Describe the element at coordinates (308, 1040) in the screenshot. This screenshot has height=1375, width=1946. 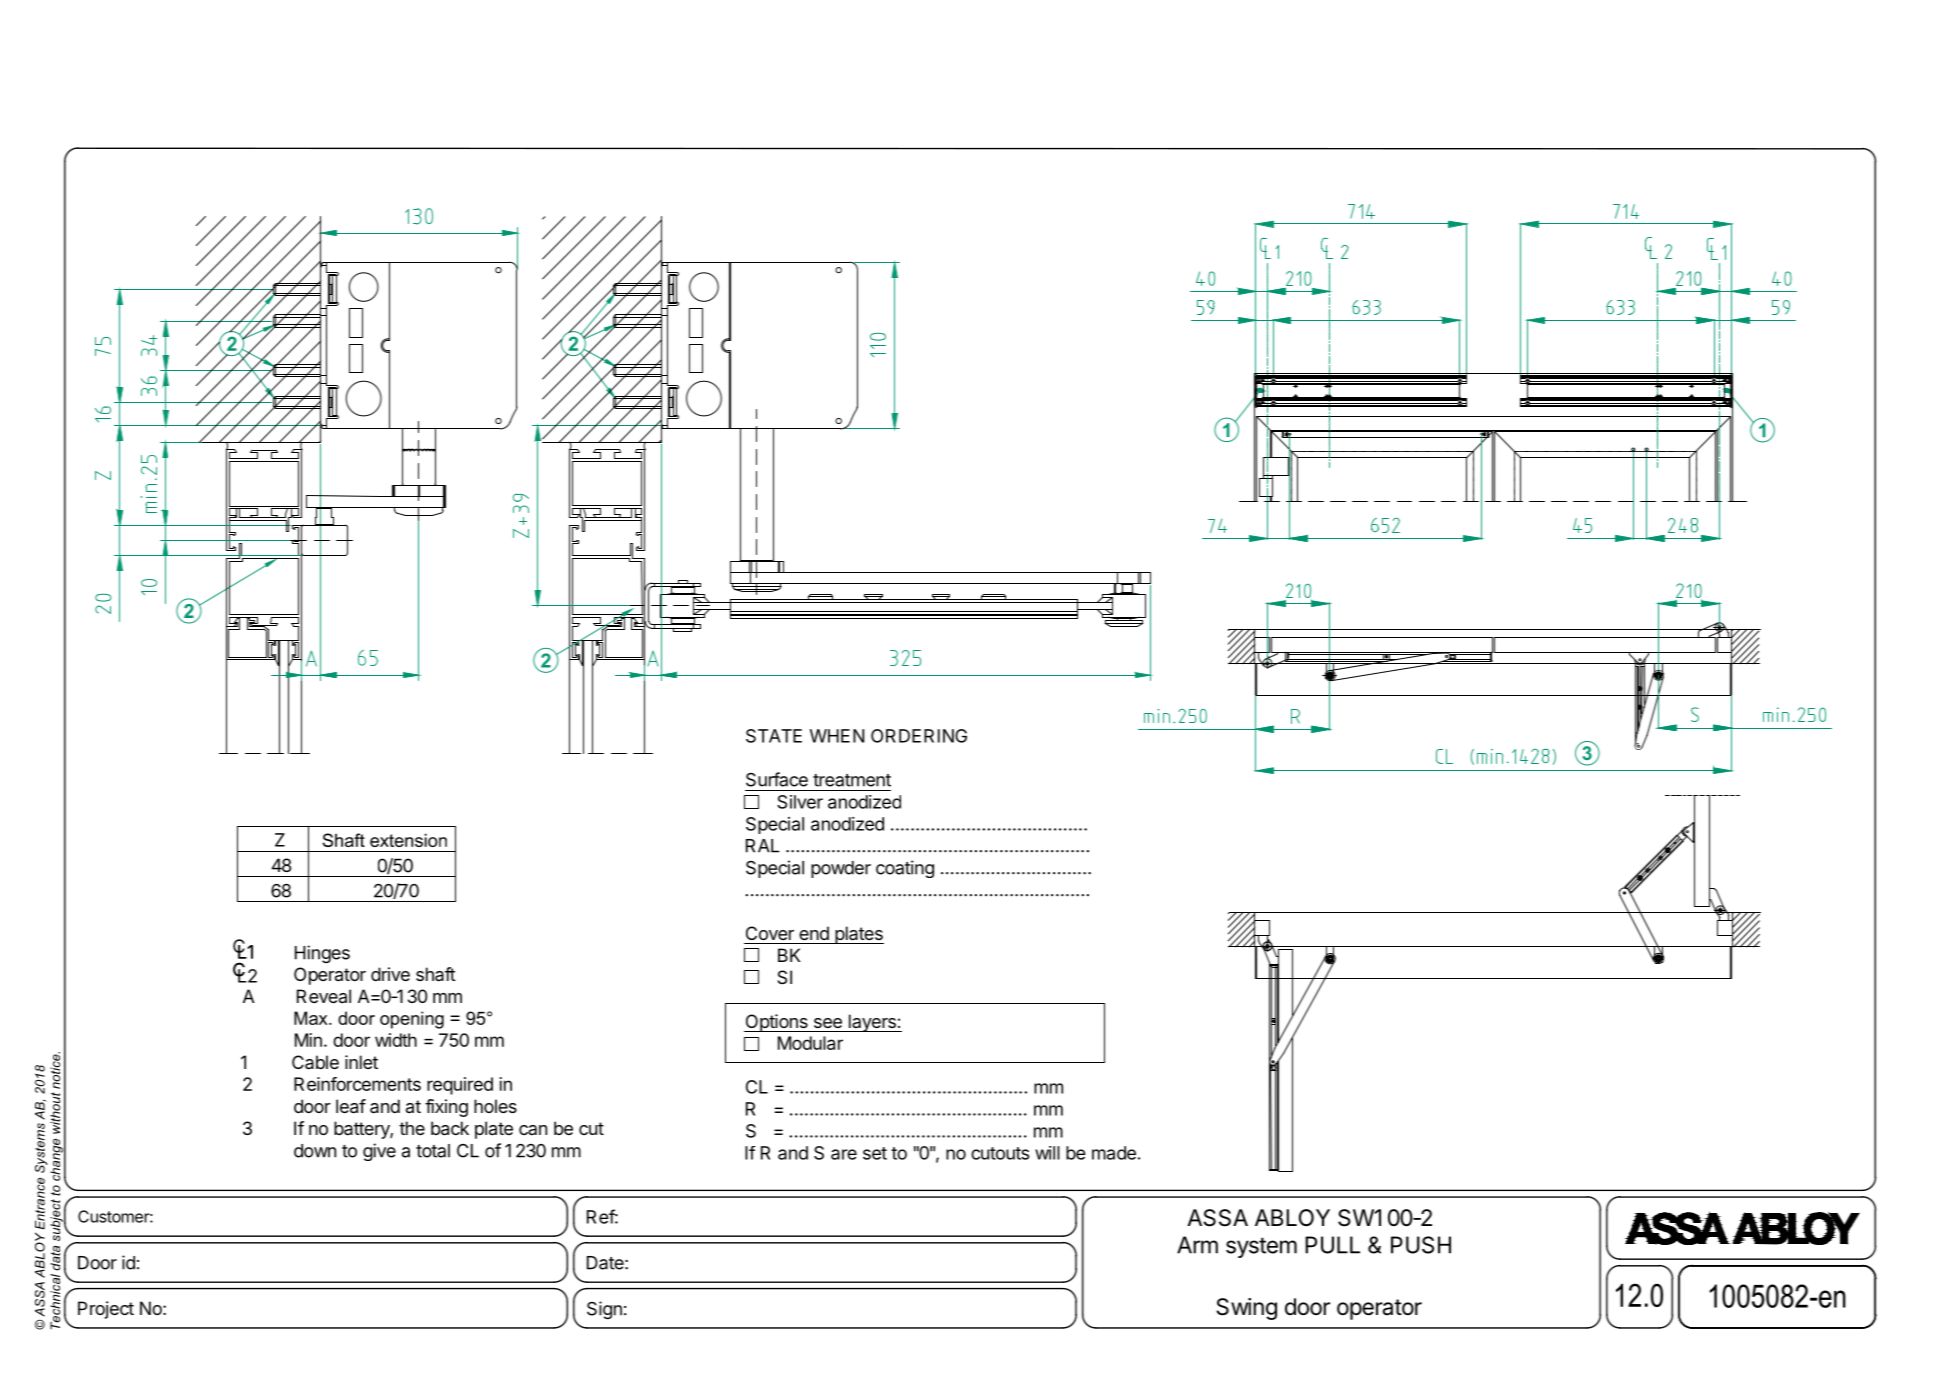
I see `Min` at that location.
